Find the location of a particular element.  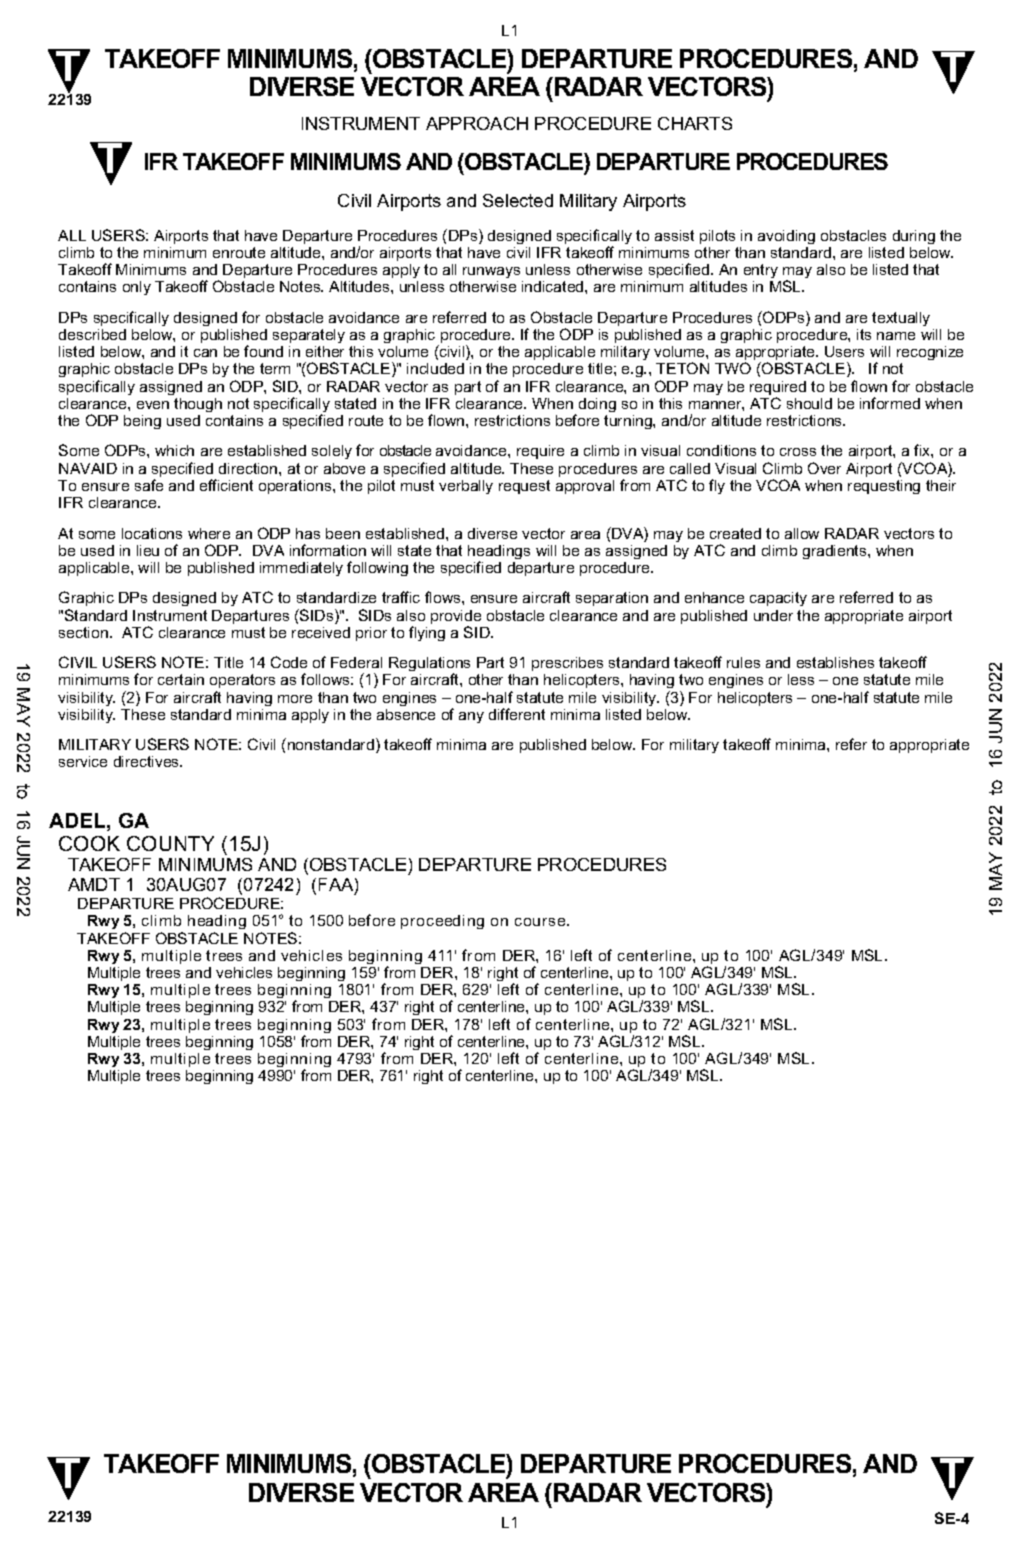

Selected is located at coordinates (518, 200).
